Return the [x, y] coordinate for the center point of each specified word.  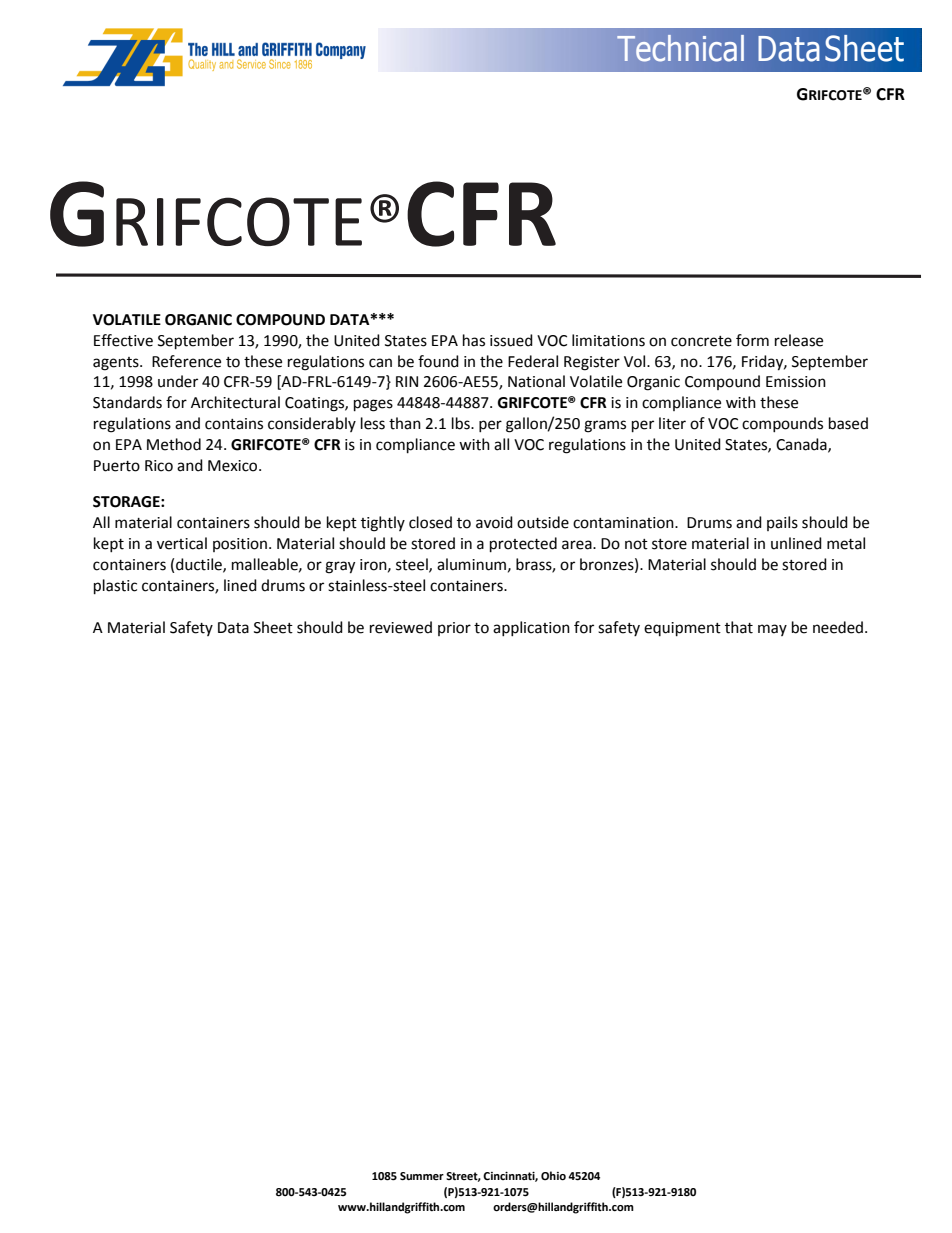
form [752, 340]
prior [454, 629]
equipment [682, 629]
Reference [186, 361]
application [531, 628]
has [474, 340]
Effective [123, 340]
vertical [182, 543]
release [799, 340]
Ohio [553, 1176]
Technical [680, 48]
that [739, 627]
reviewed [401, 627]
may [772, 630]
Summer [422, 1176]
